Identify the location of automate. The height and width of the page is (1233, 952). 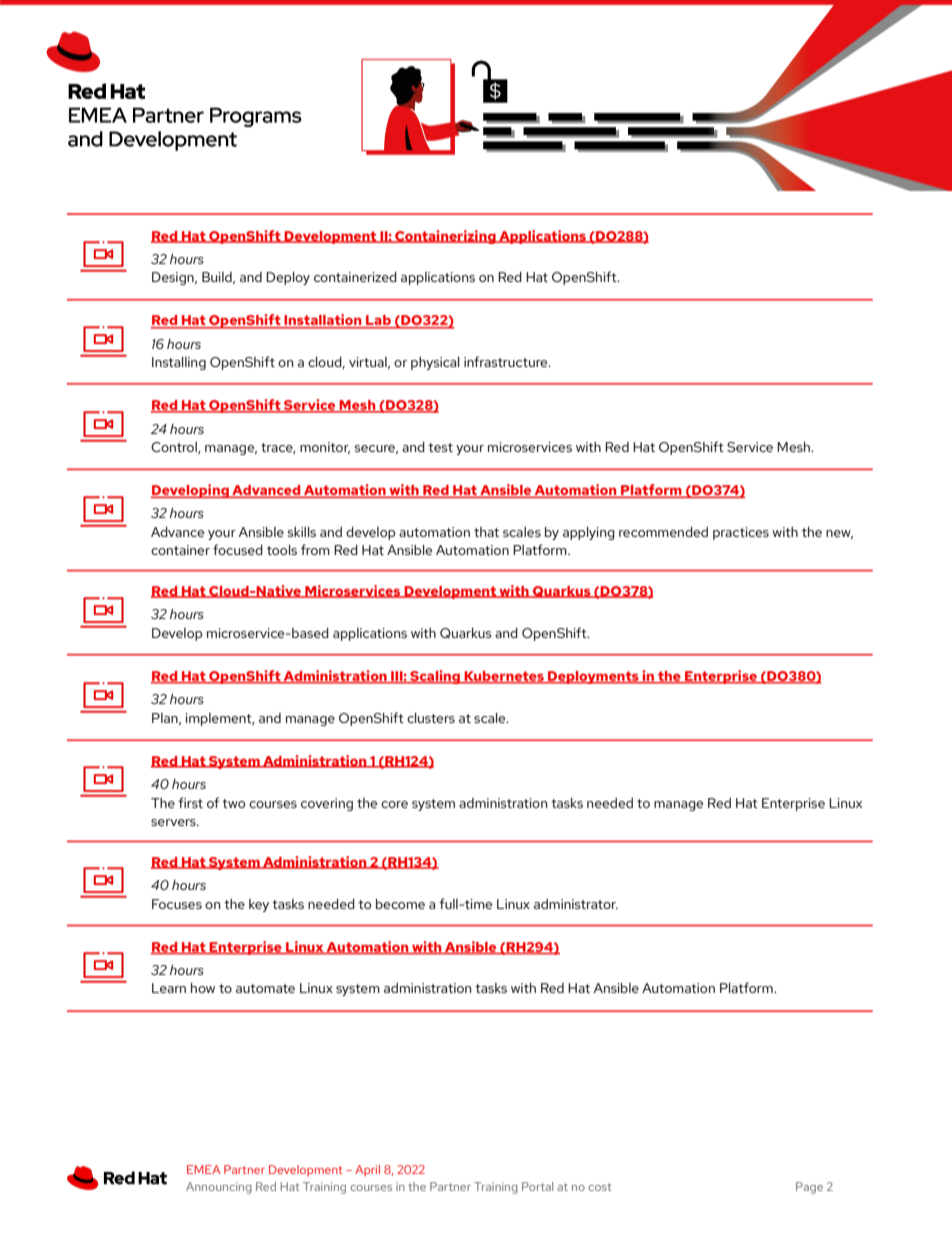
(265, 988).
